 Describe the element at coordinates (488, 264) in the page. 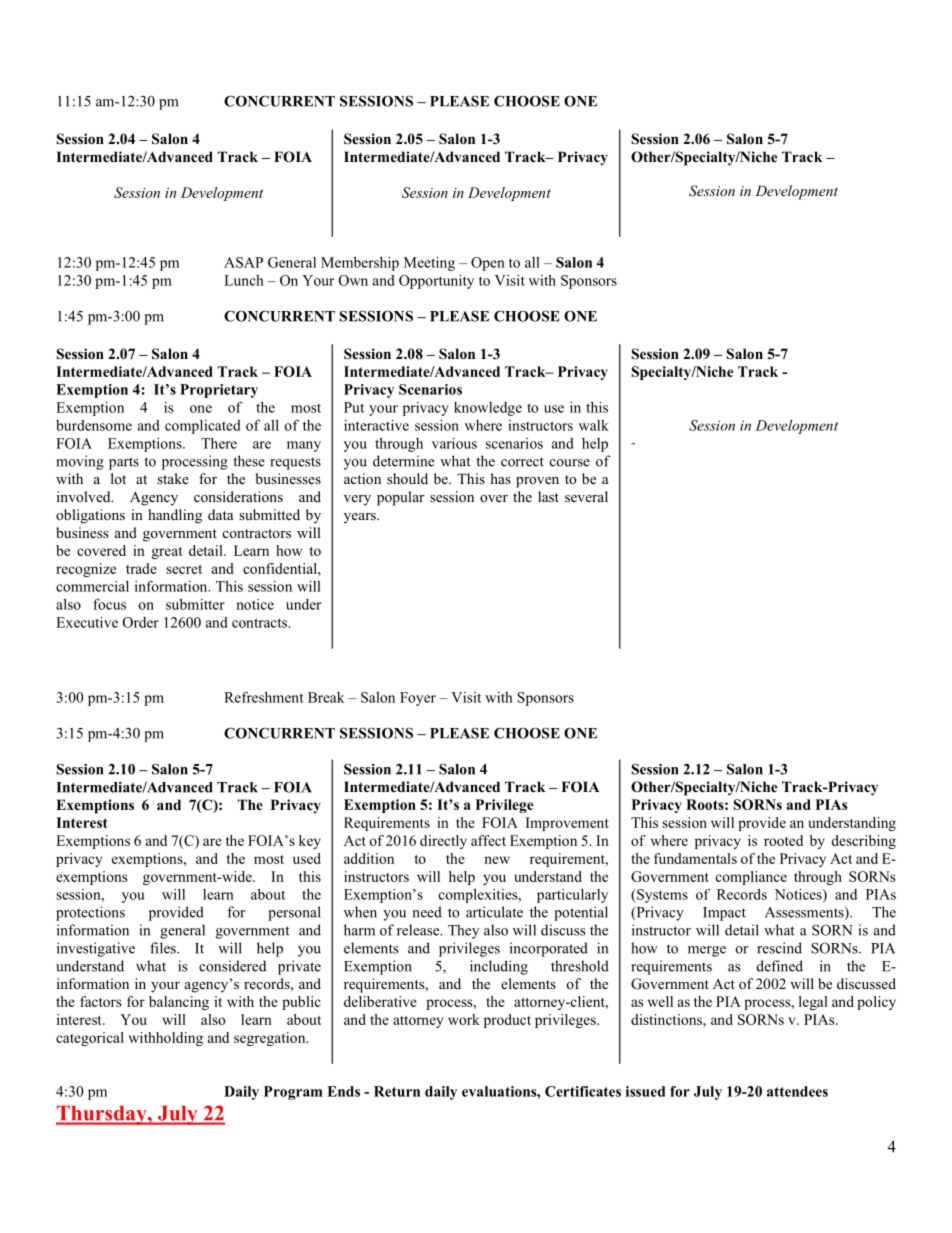

I see `Open` at that location.
